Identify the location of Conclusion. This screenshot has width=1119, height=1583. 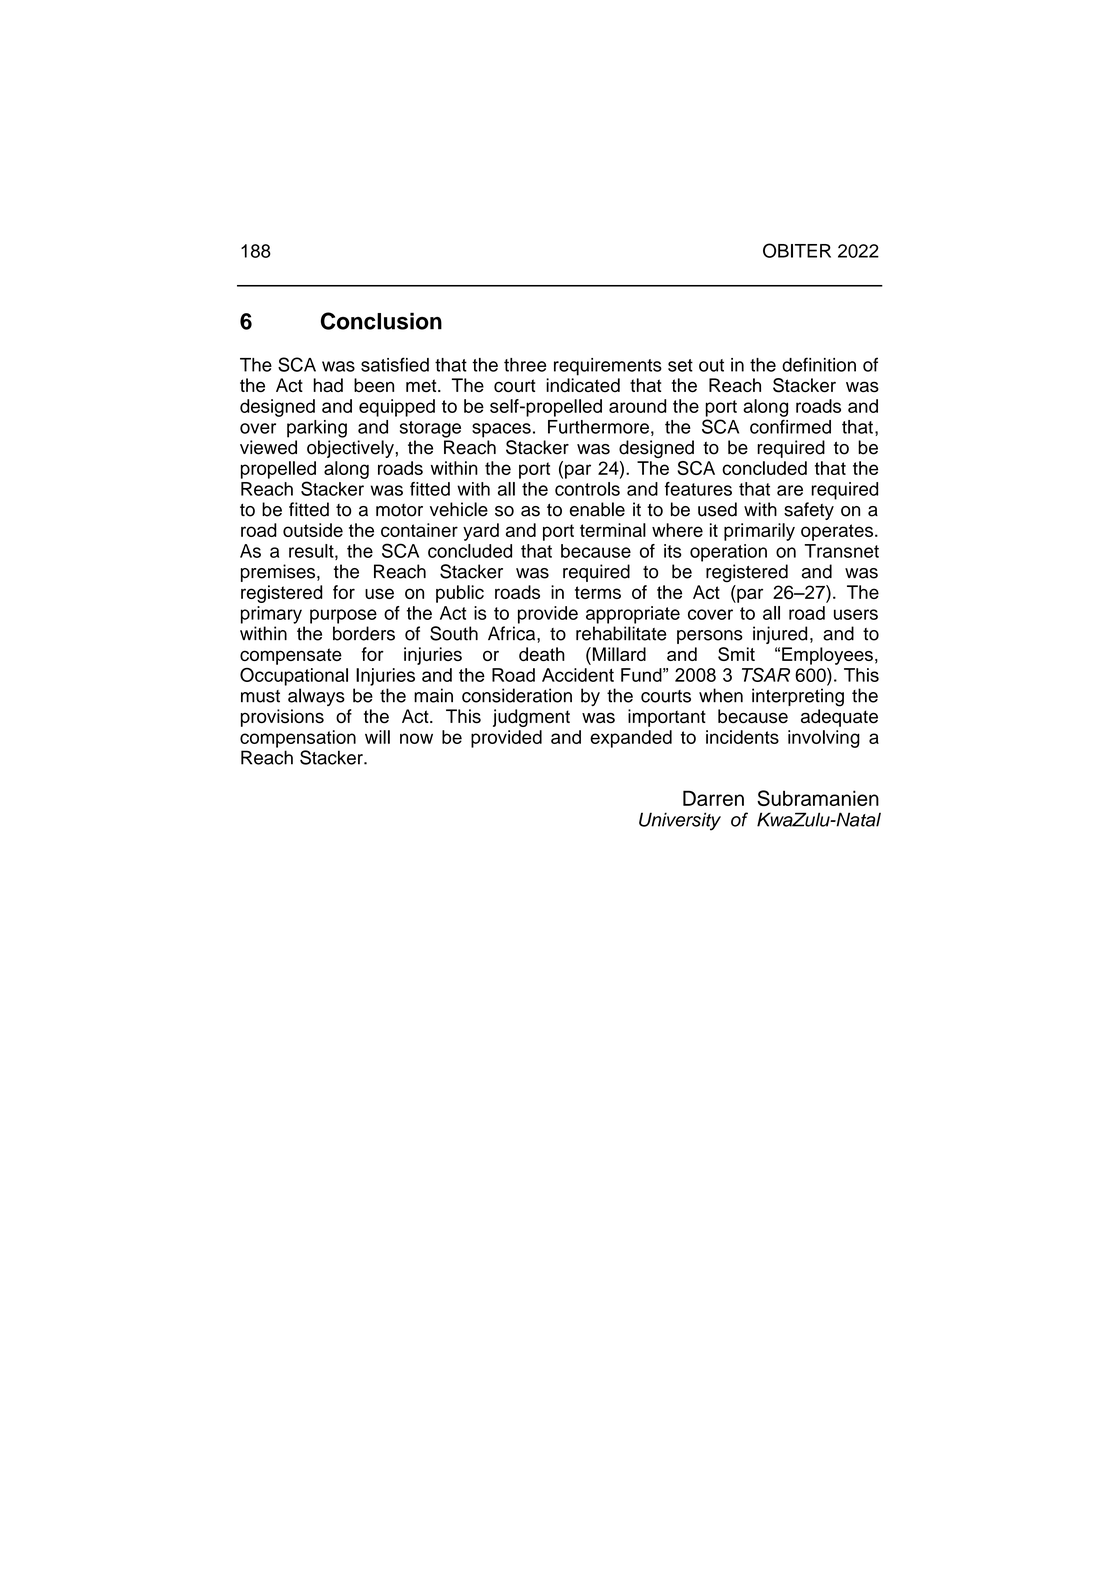
(381, 321).
